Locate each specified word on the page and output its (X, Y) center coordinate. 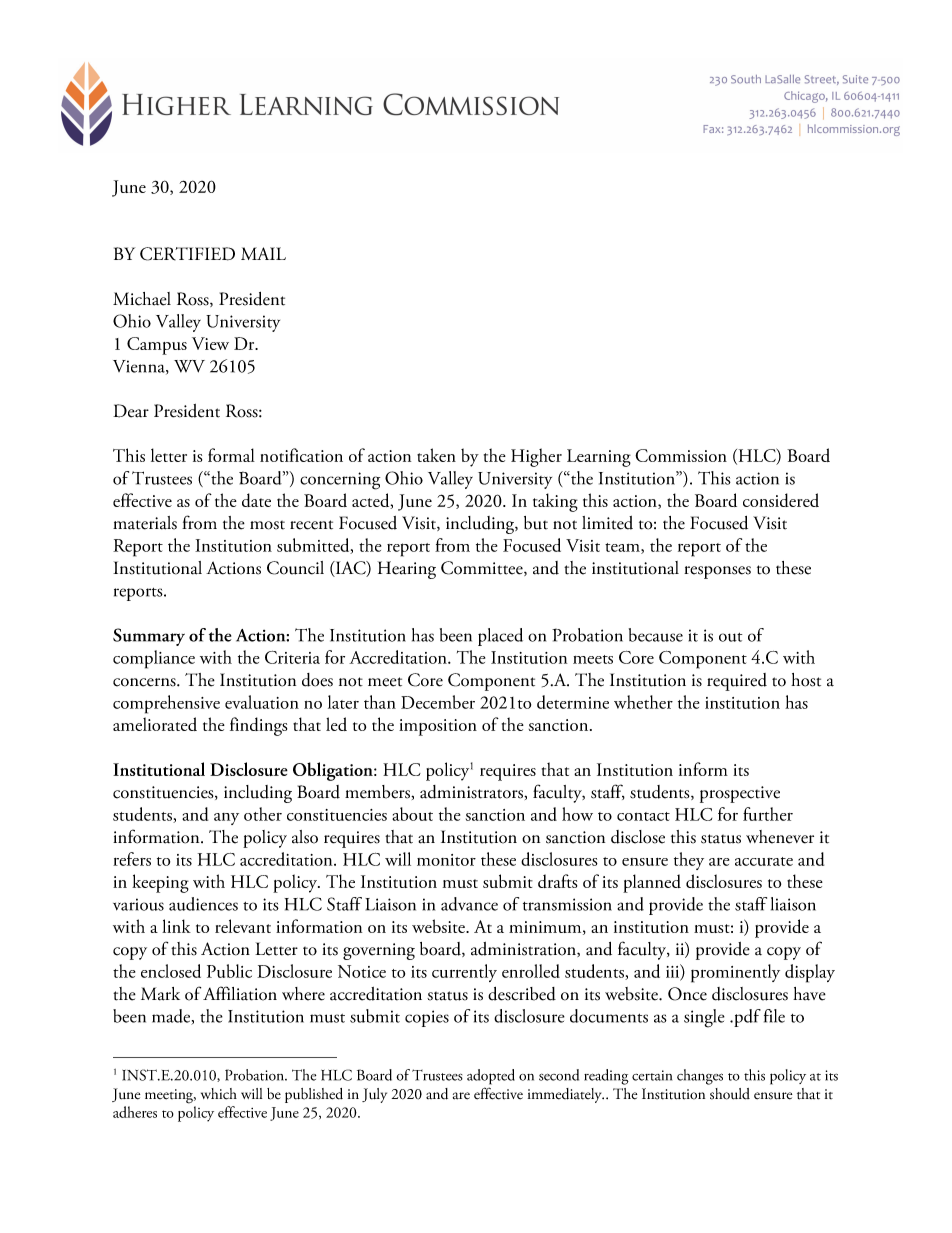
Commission (681, 455)
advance (469, 904)
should (730, 1094)
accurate (764, 861)
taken (436, 455)
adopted (491, 1077)
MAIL (263, 253)
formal (231, 455)
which (219, 1094)
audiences (203, 904)
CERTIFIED (187, 254)
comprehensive (166, 704)
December (438, 702)
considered (781, 500)
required (737, 682)
